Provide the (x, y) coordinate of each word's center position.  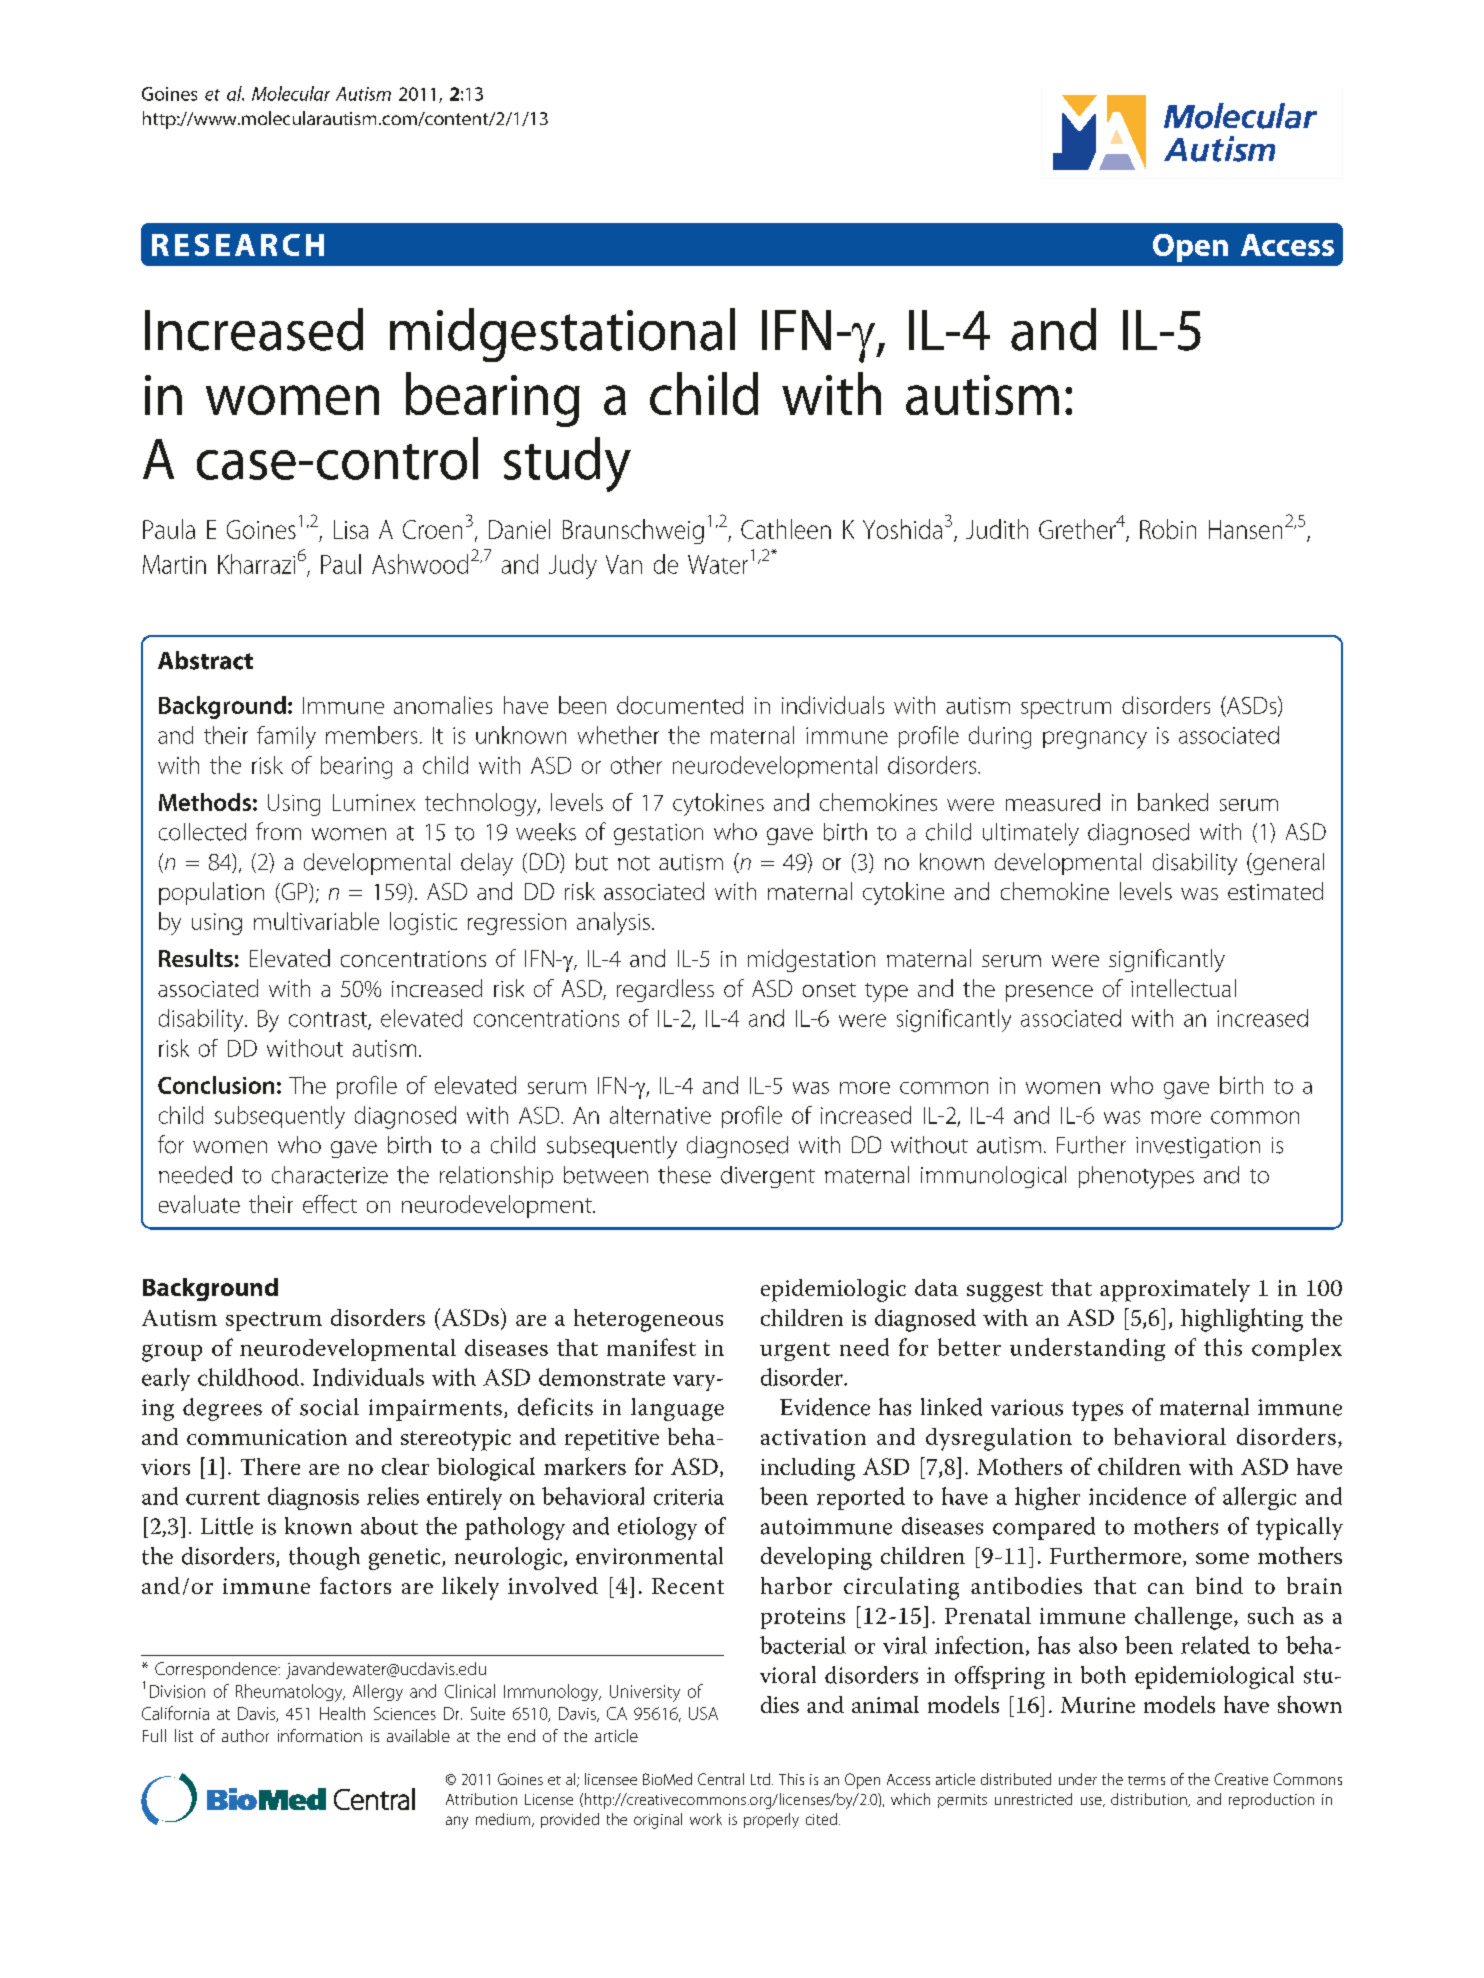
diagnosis (313, 1498)
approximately (1175, 1290)
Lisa (351, 529)
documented (680, 705)
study (567, 464)
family (286, 737)
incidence (1137, 1496)
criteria (689, 1497)
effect (330, 1204)
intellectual (1183, 988)
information (320, 1735)
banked (1173, 802)
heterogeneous (648, 1320)
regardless (665, 990)
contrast (329, 1020)
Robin (1168, 529)
